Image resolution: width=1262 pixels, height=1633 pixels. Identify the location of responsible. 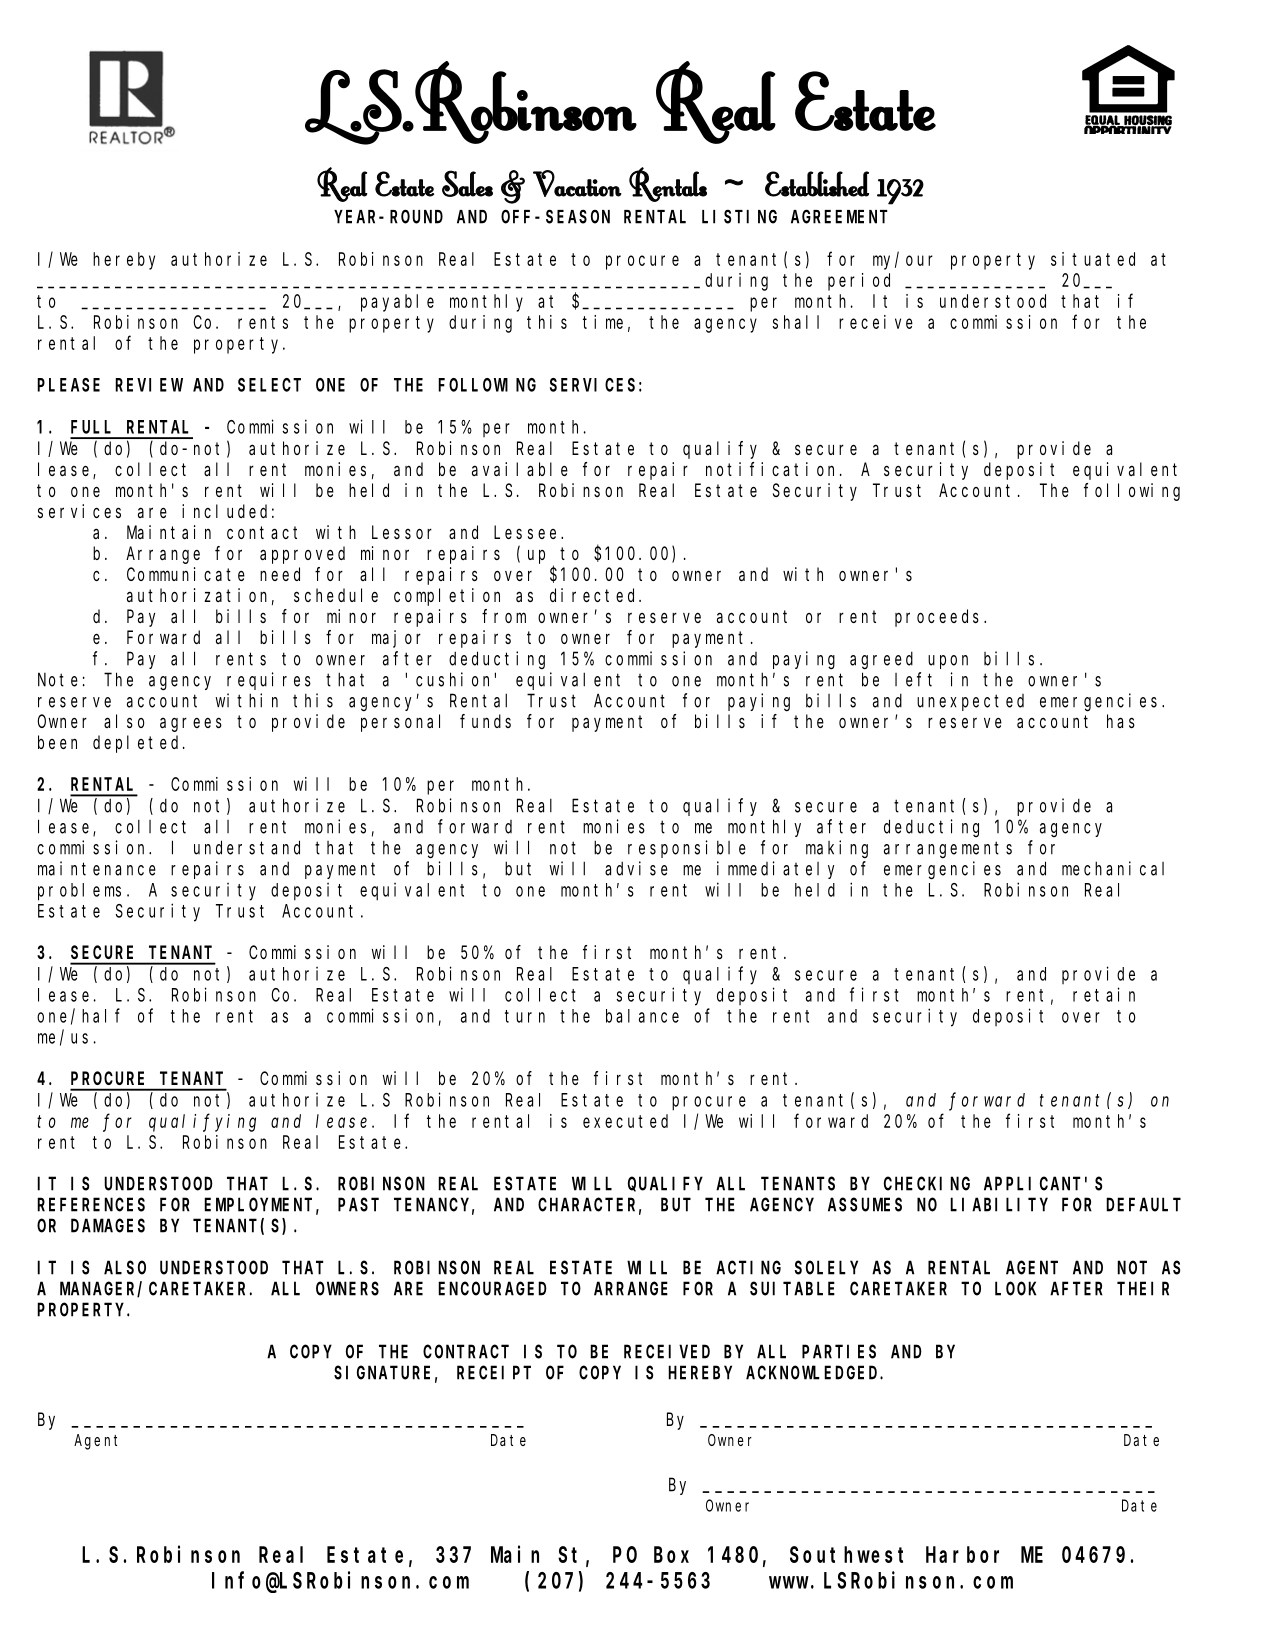
(687, 849).
